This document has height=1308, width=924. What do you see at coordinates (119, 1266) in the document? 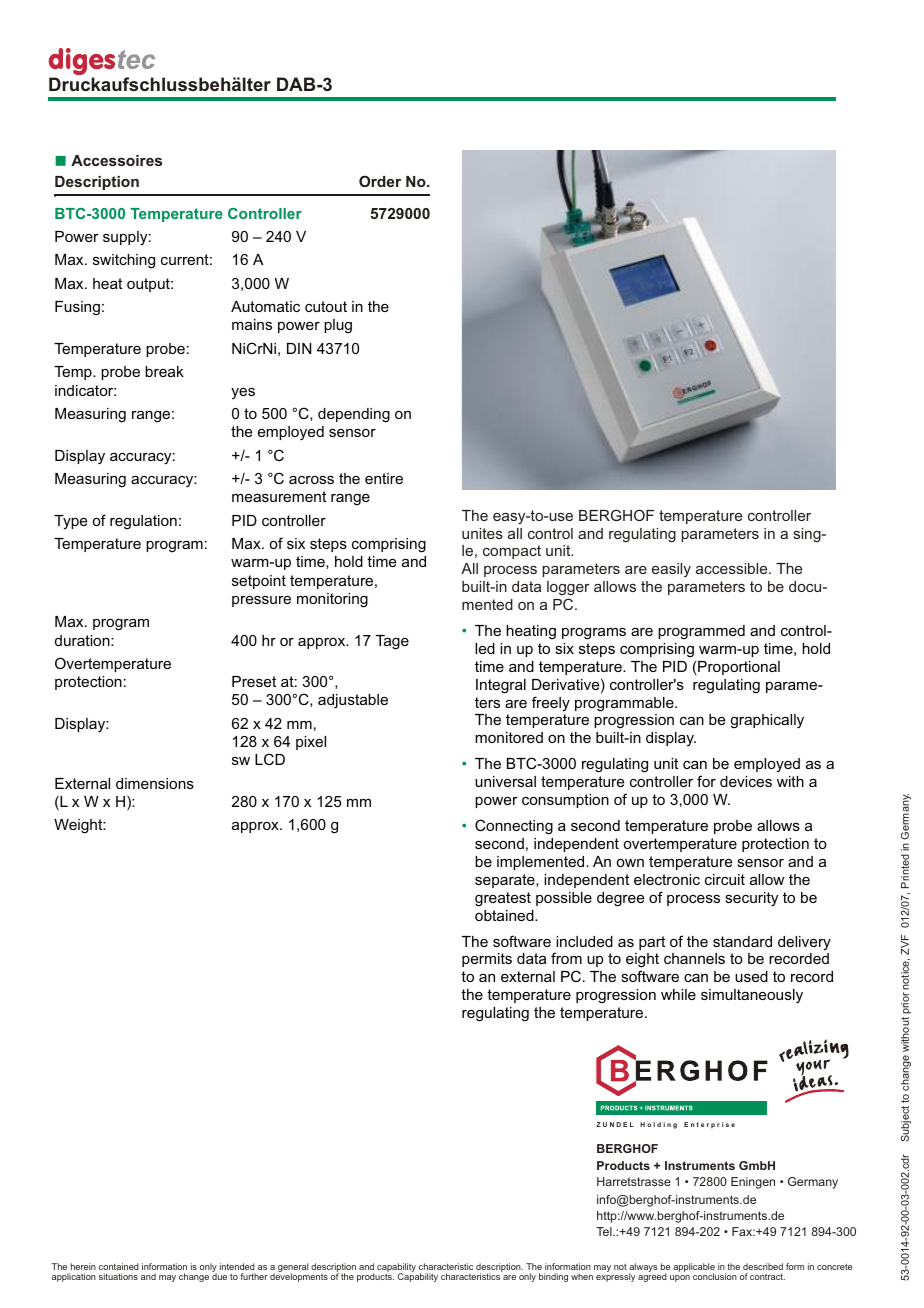
I see `contained` at bounding box center [119, 1266].
